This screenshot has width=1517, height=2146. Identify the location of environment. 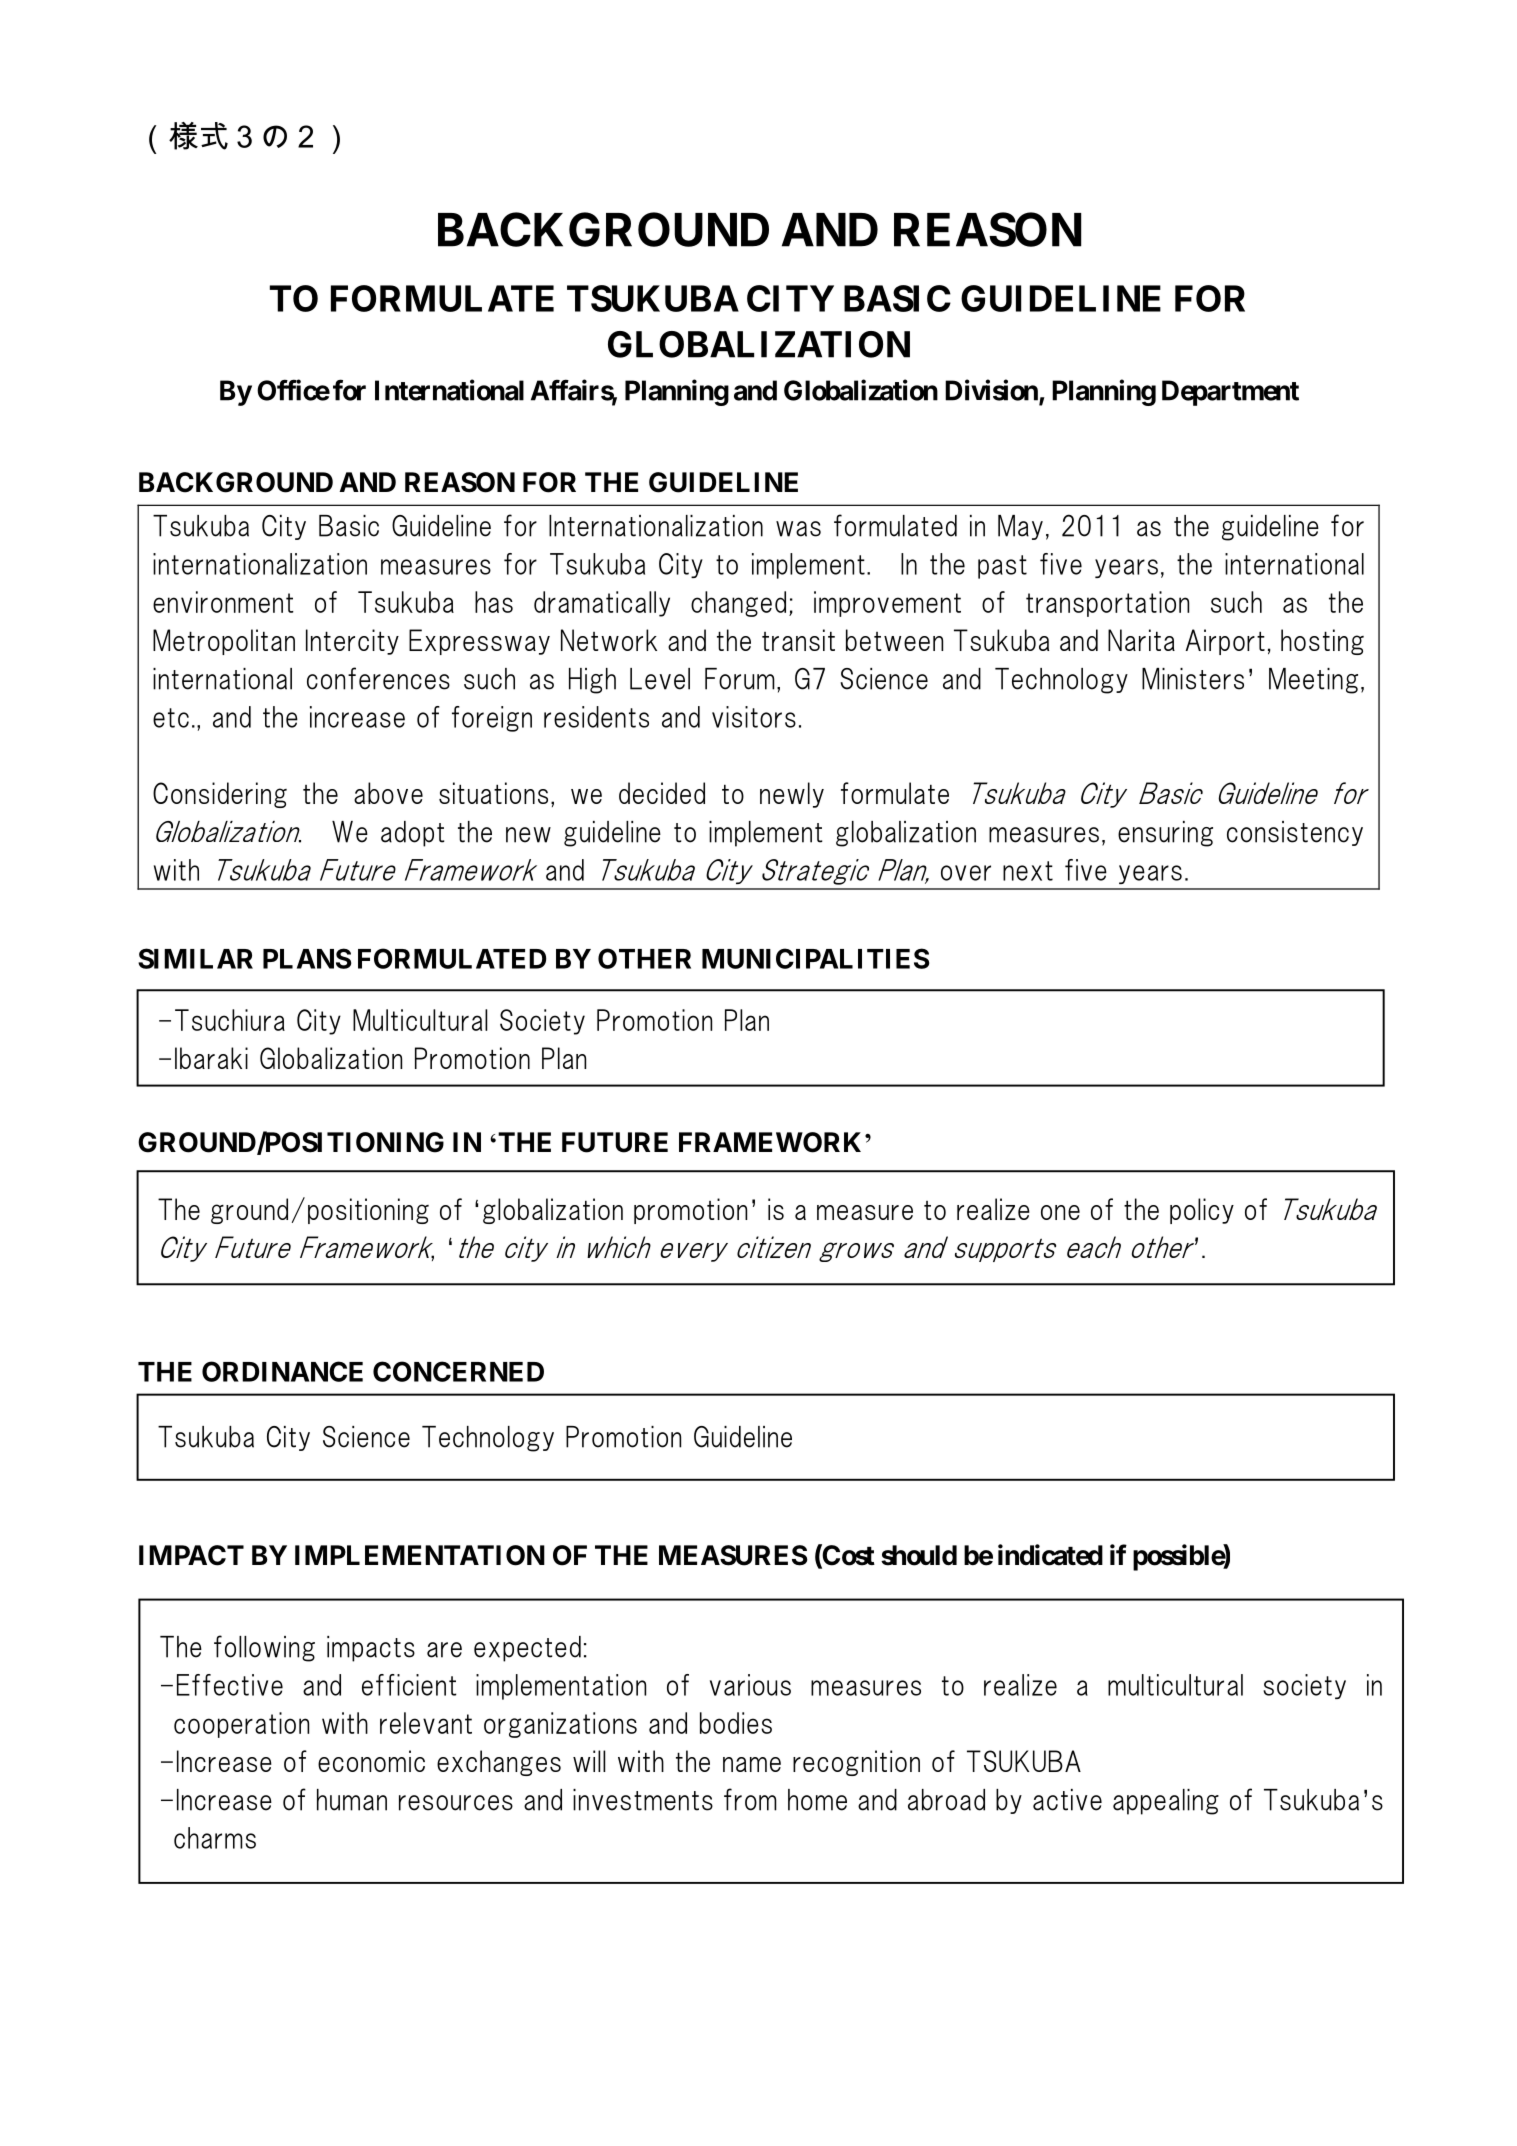
(223, 602).
